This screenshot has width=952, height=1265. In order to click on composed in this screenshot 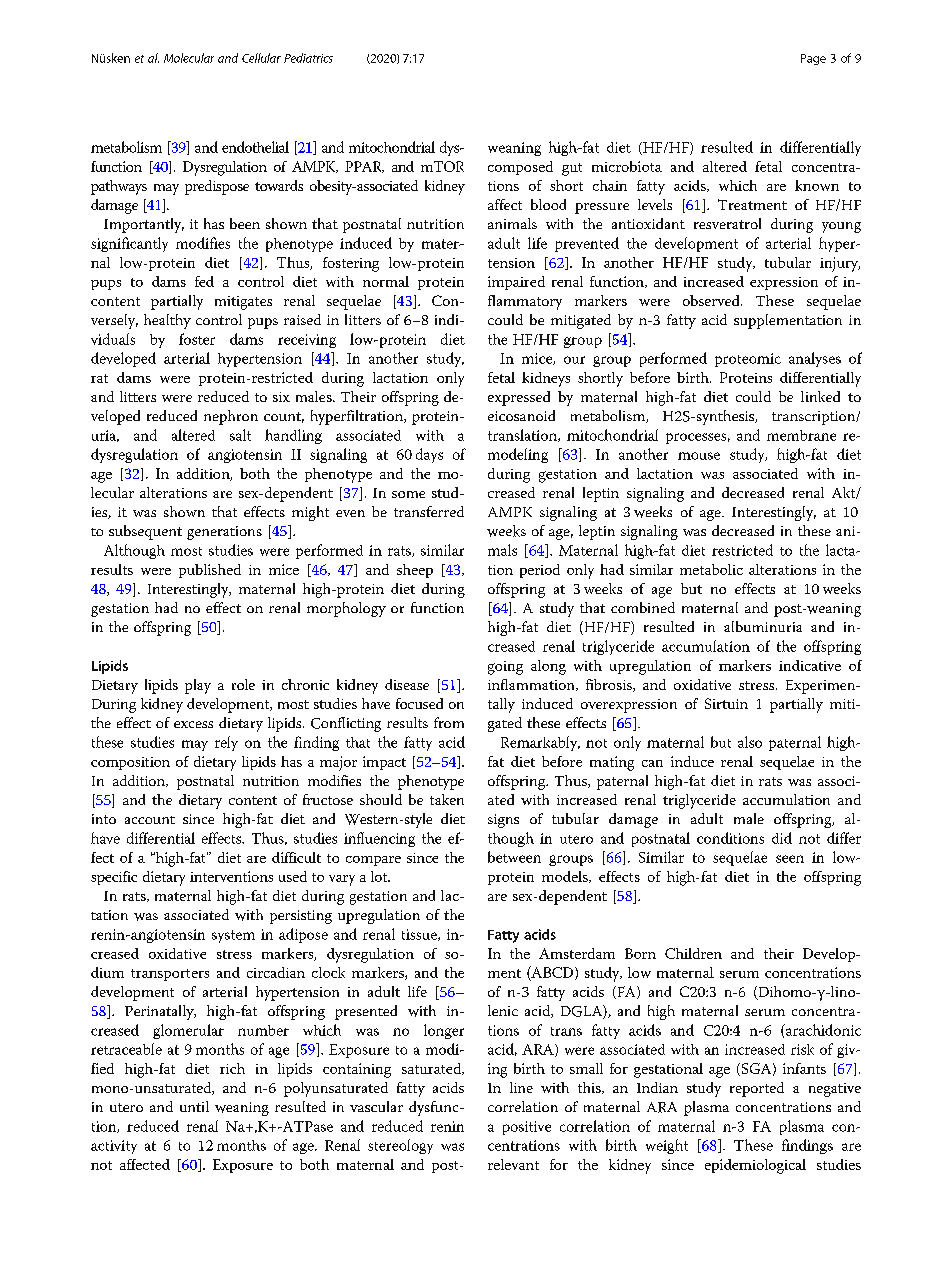, I will do `click(520, 168)`.
